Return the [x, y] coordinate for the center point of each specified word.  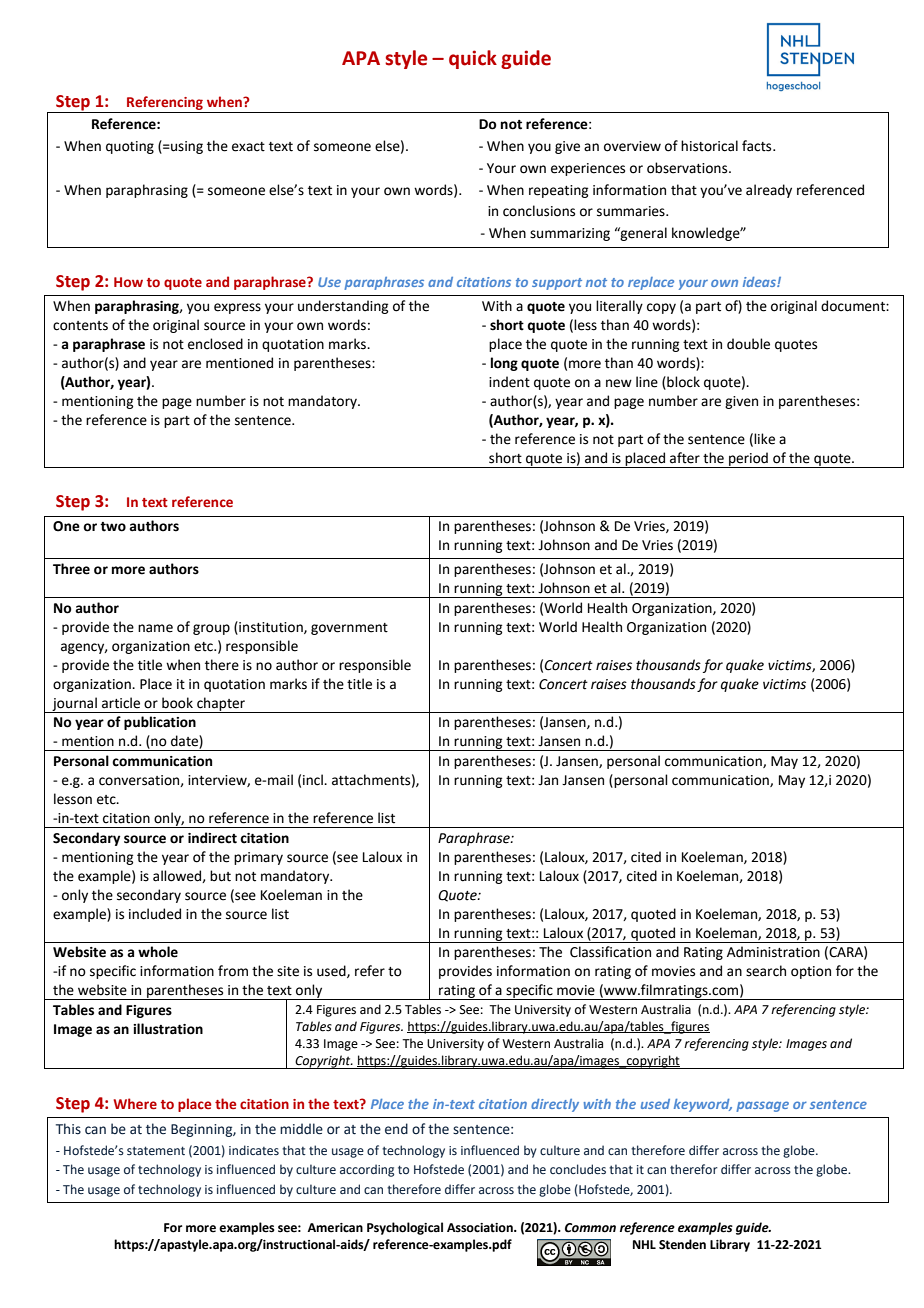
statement [156, 1150]
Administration [773, 952]
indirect [212, 838]
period [748, 460]
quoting [130, 147]
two [113, 527]
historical [709, 146]
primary [258, 858]
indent [509, 382]
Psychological [405, 1228]
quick [473, 59]
